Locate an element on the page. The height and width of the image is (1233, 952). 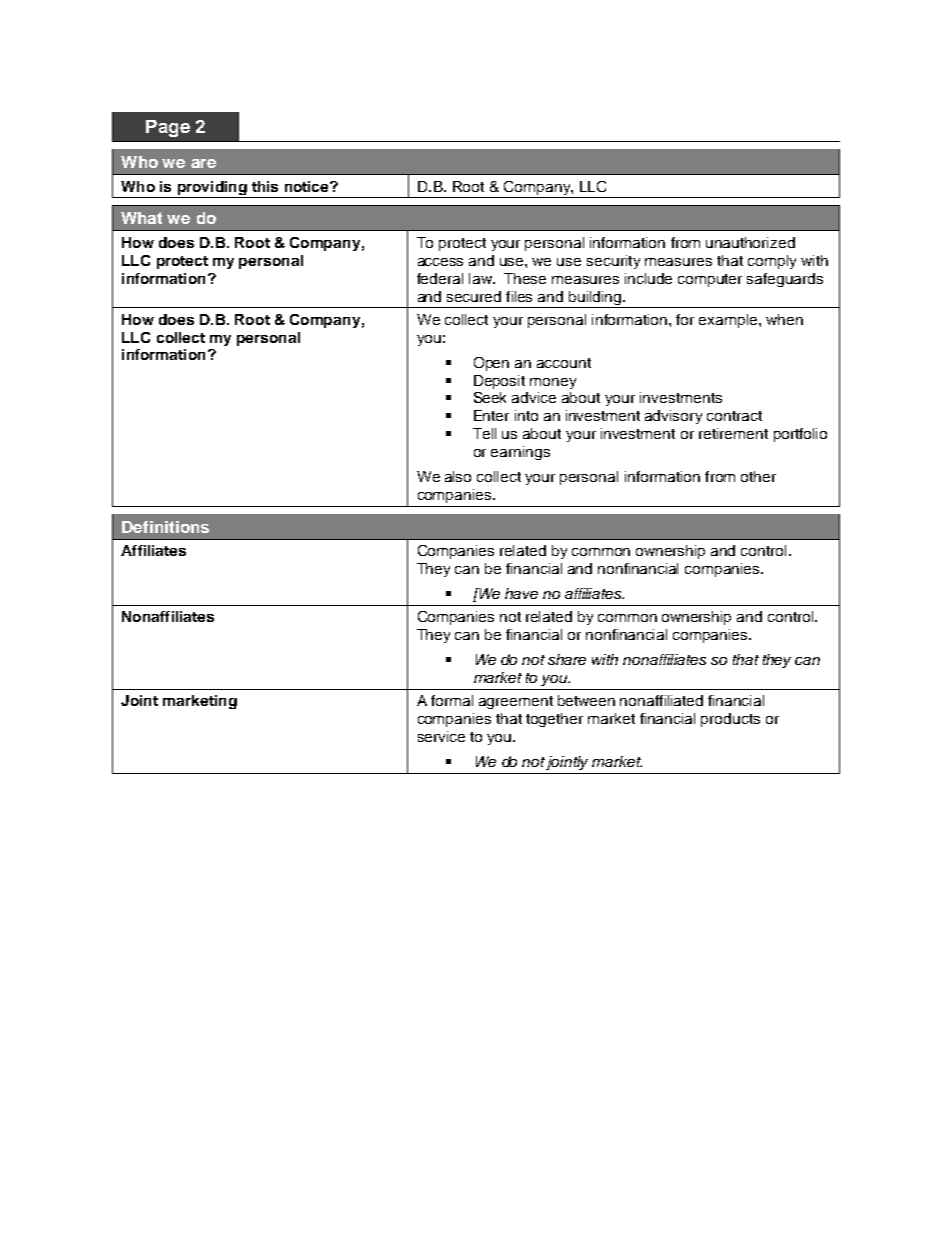
service is located at coordinates (441, 736).
